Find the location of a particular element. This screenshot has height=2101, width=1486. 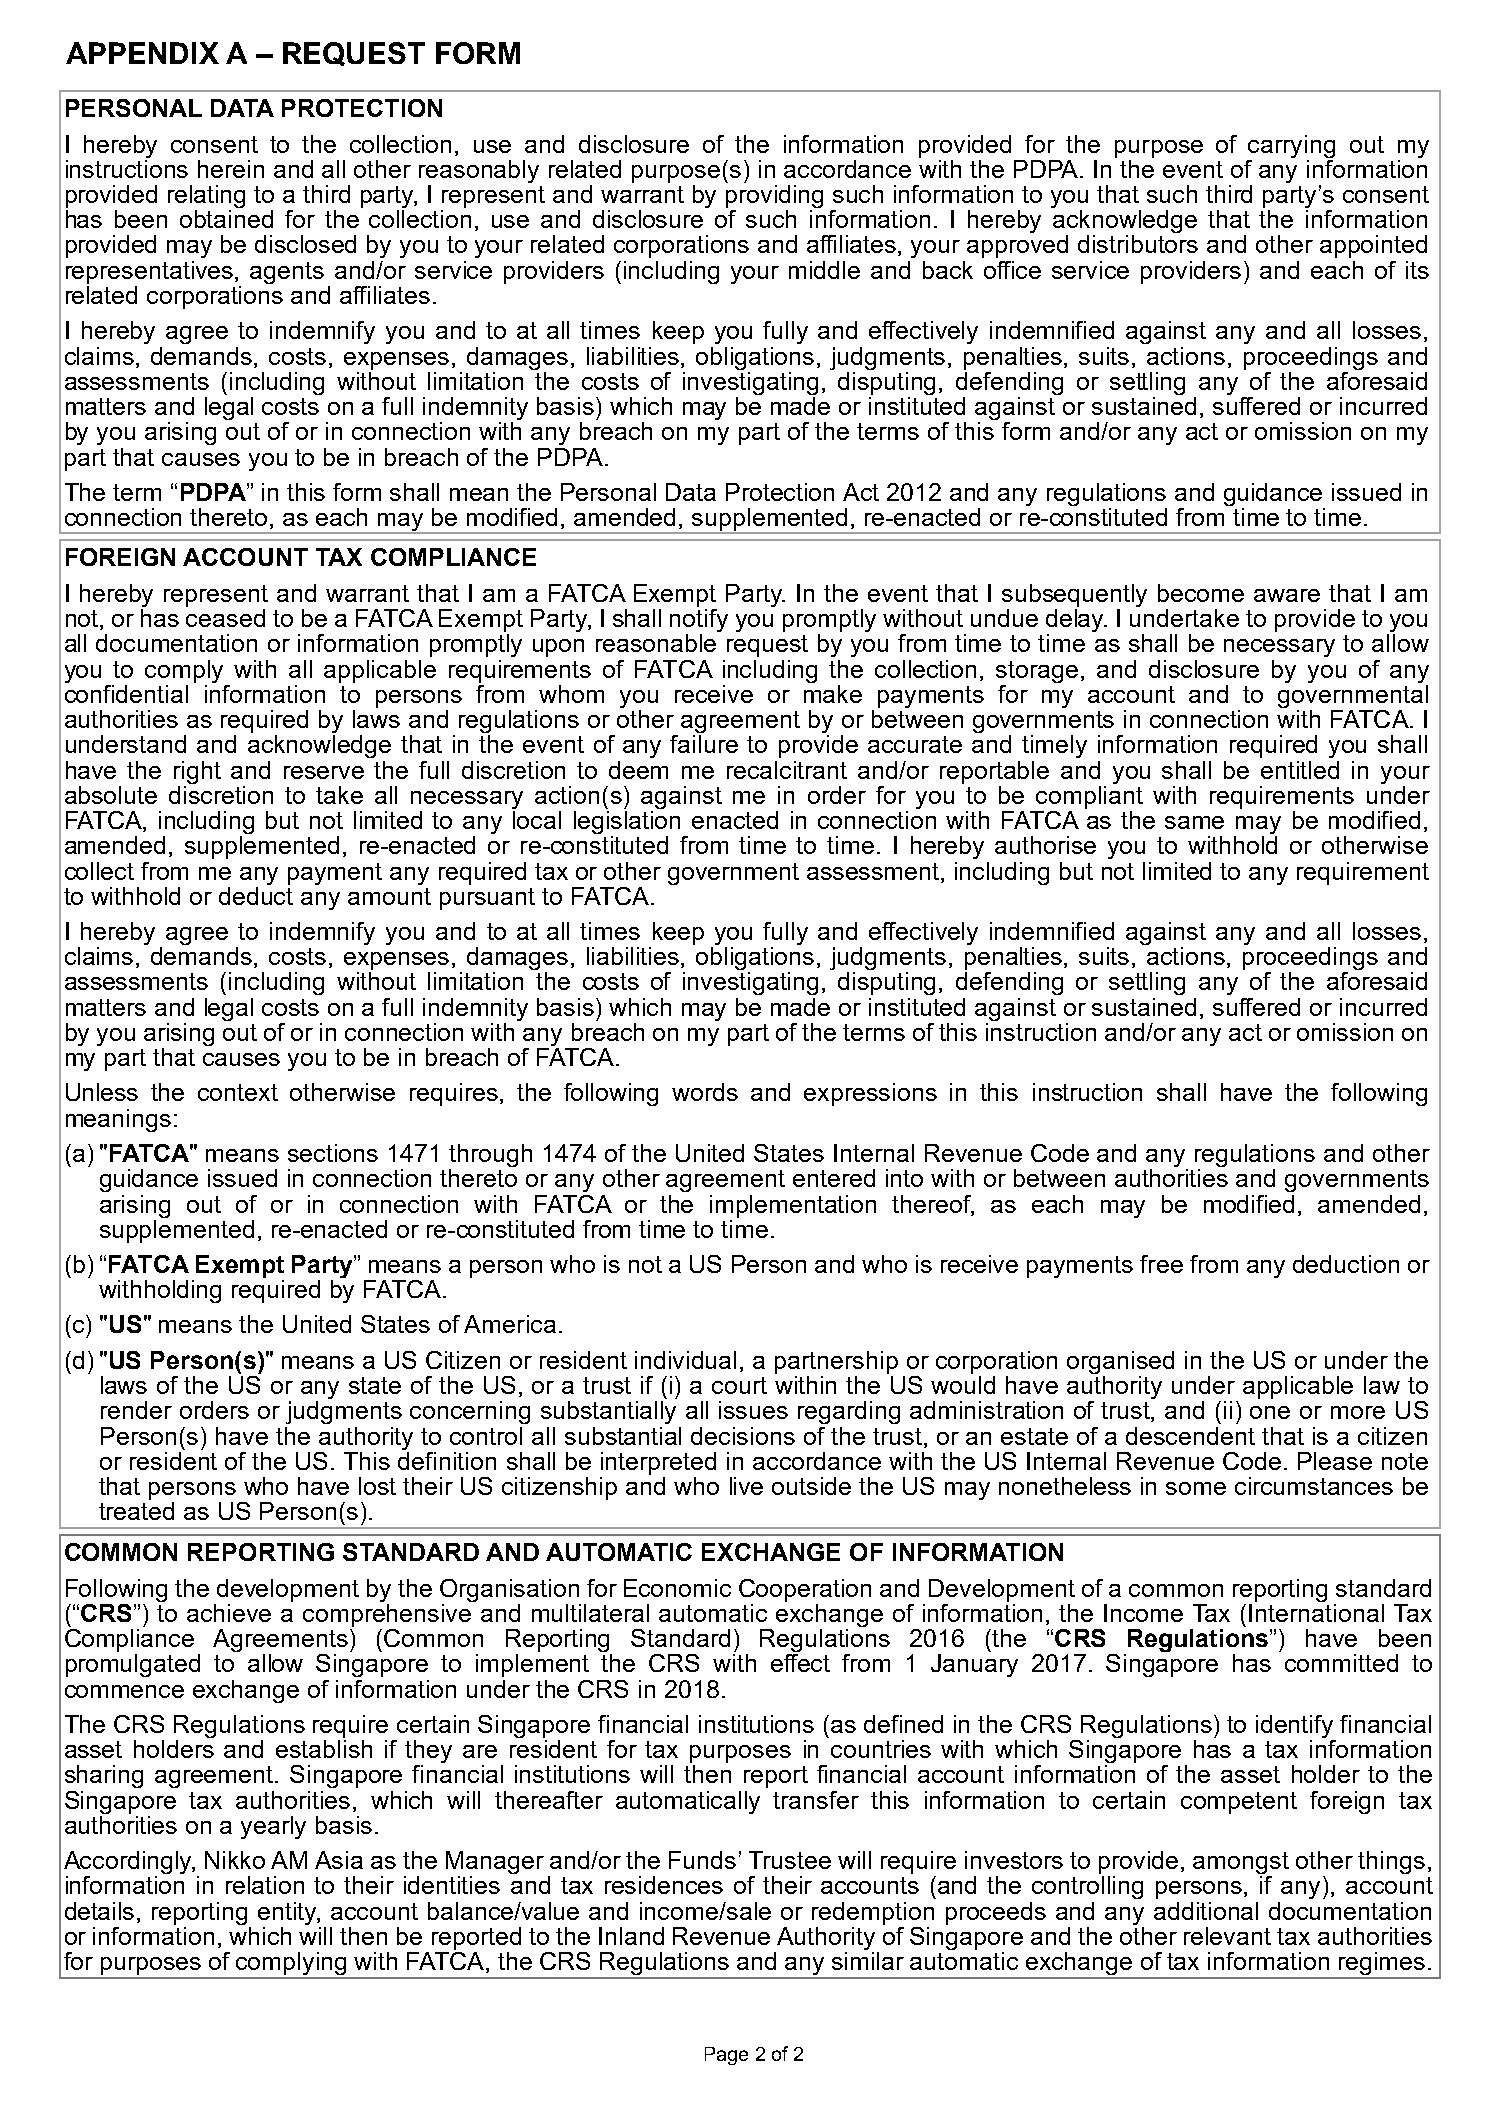

context is located at coordinates (238, 1092).
